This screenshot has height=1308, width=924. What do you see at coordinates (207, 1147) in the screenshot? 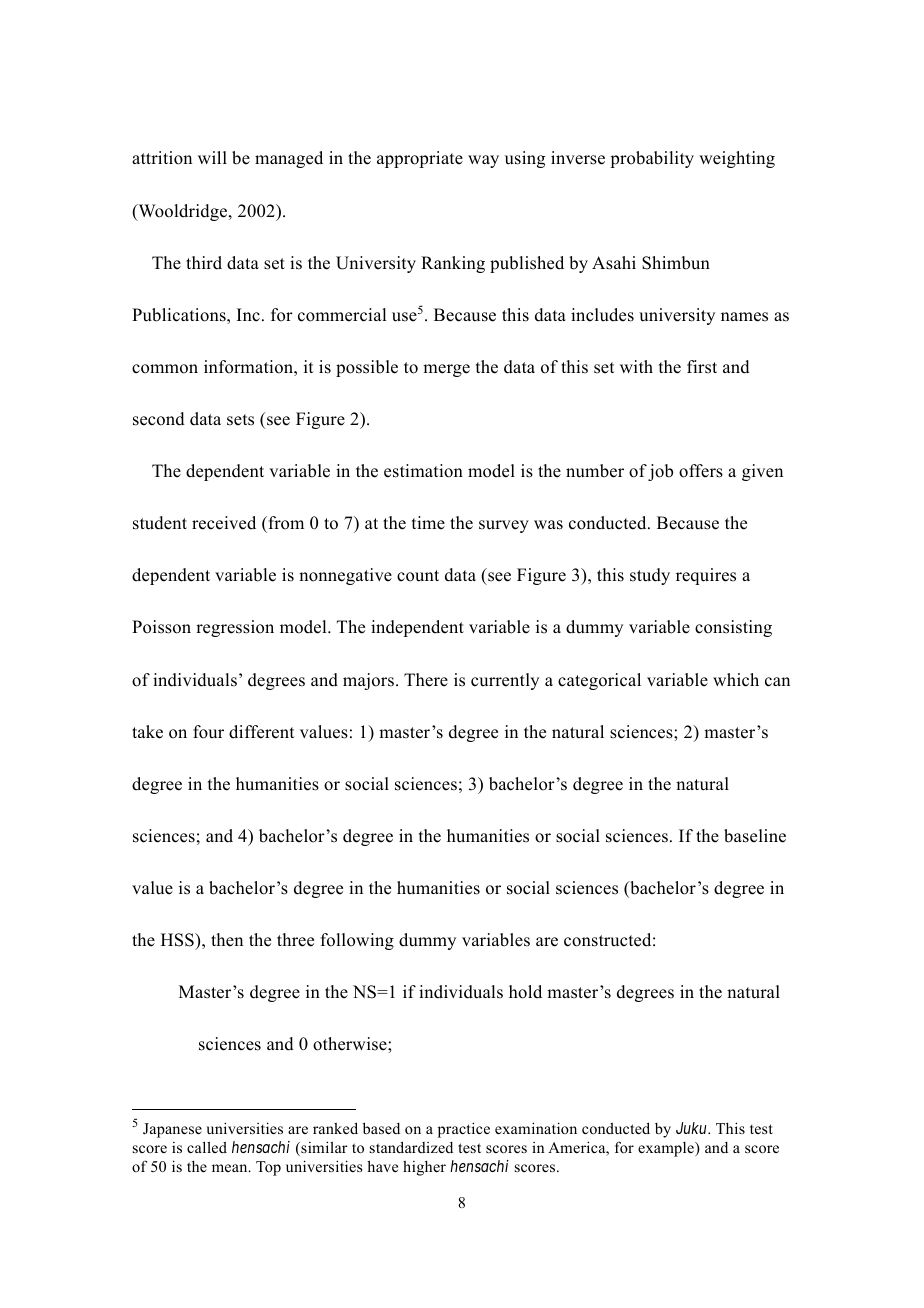
I see `called` at bounding box center [207, 1147].
